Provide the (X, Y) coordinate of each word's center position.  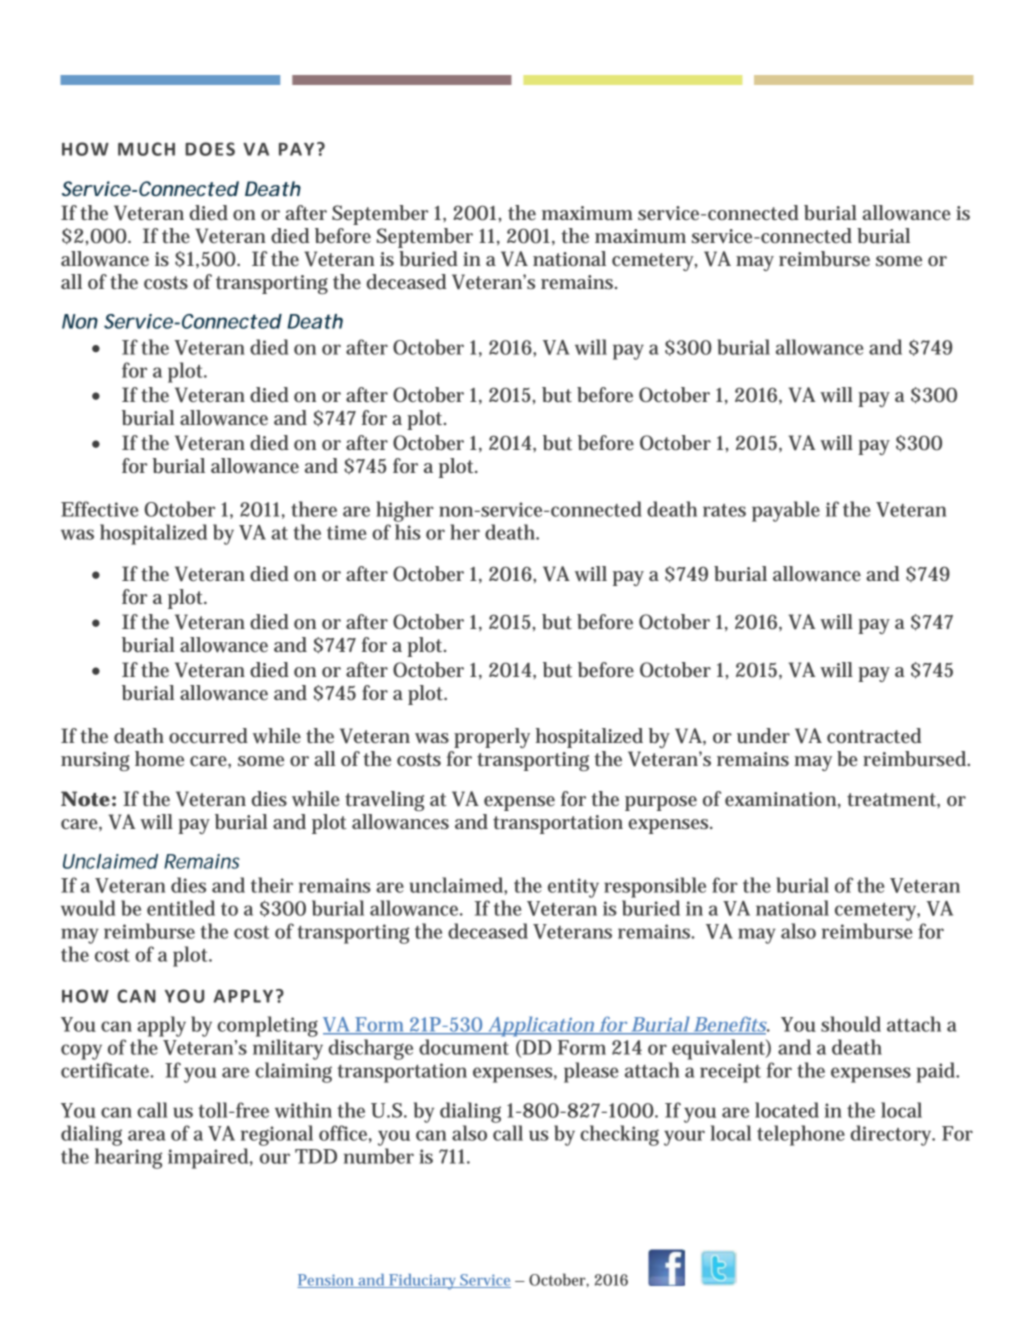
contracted (874, 735)
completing (267, 1026)
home (159, 758)
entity (573, 888)
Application (540, 1026)
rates (724, 510)
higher (405, 511)
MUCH (146, 149)
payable (786, 511)
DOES (210, 149)
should (851, 1024)
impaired (208, 1158)
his (408, 532)
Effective (100, 509)
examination (780, 799)
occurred (208, 736)
